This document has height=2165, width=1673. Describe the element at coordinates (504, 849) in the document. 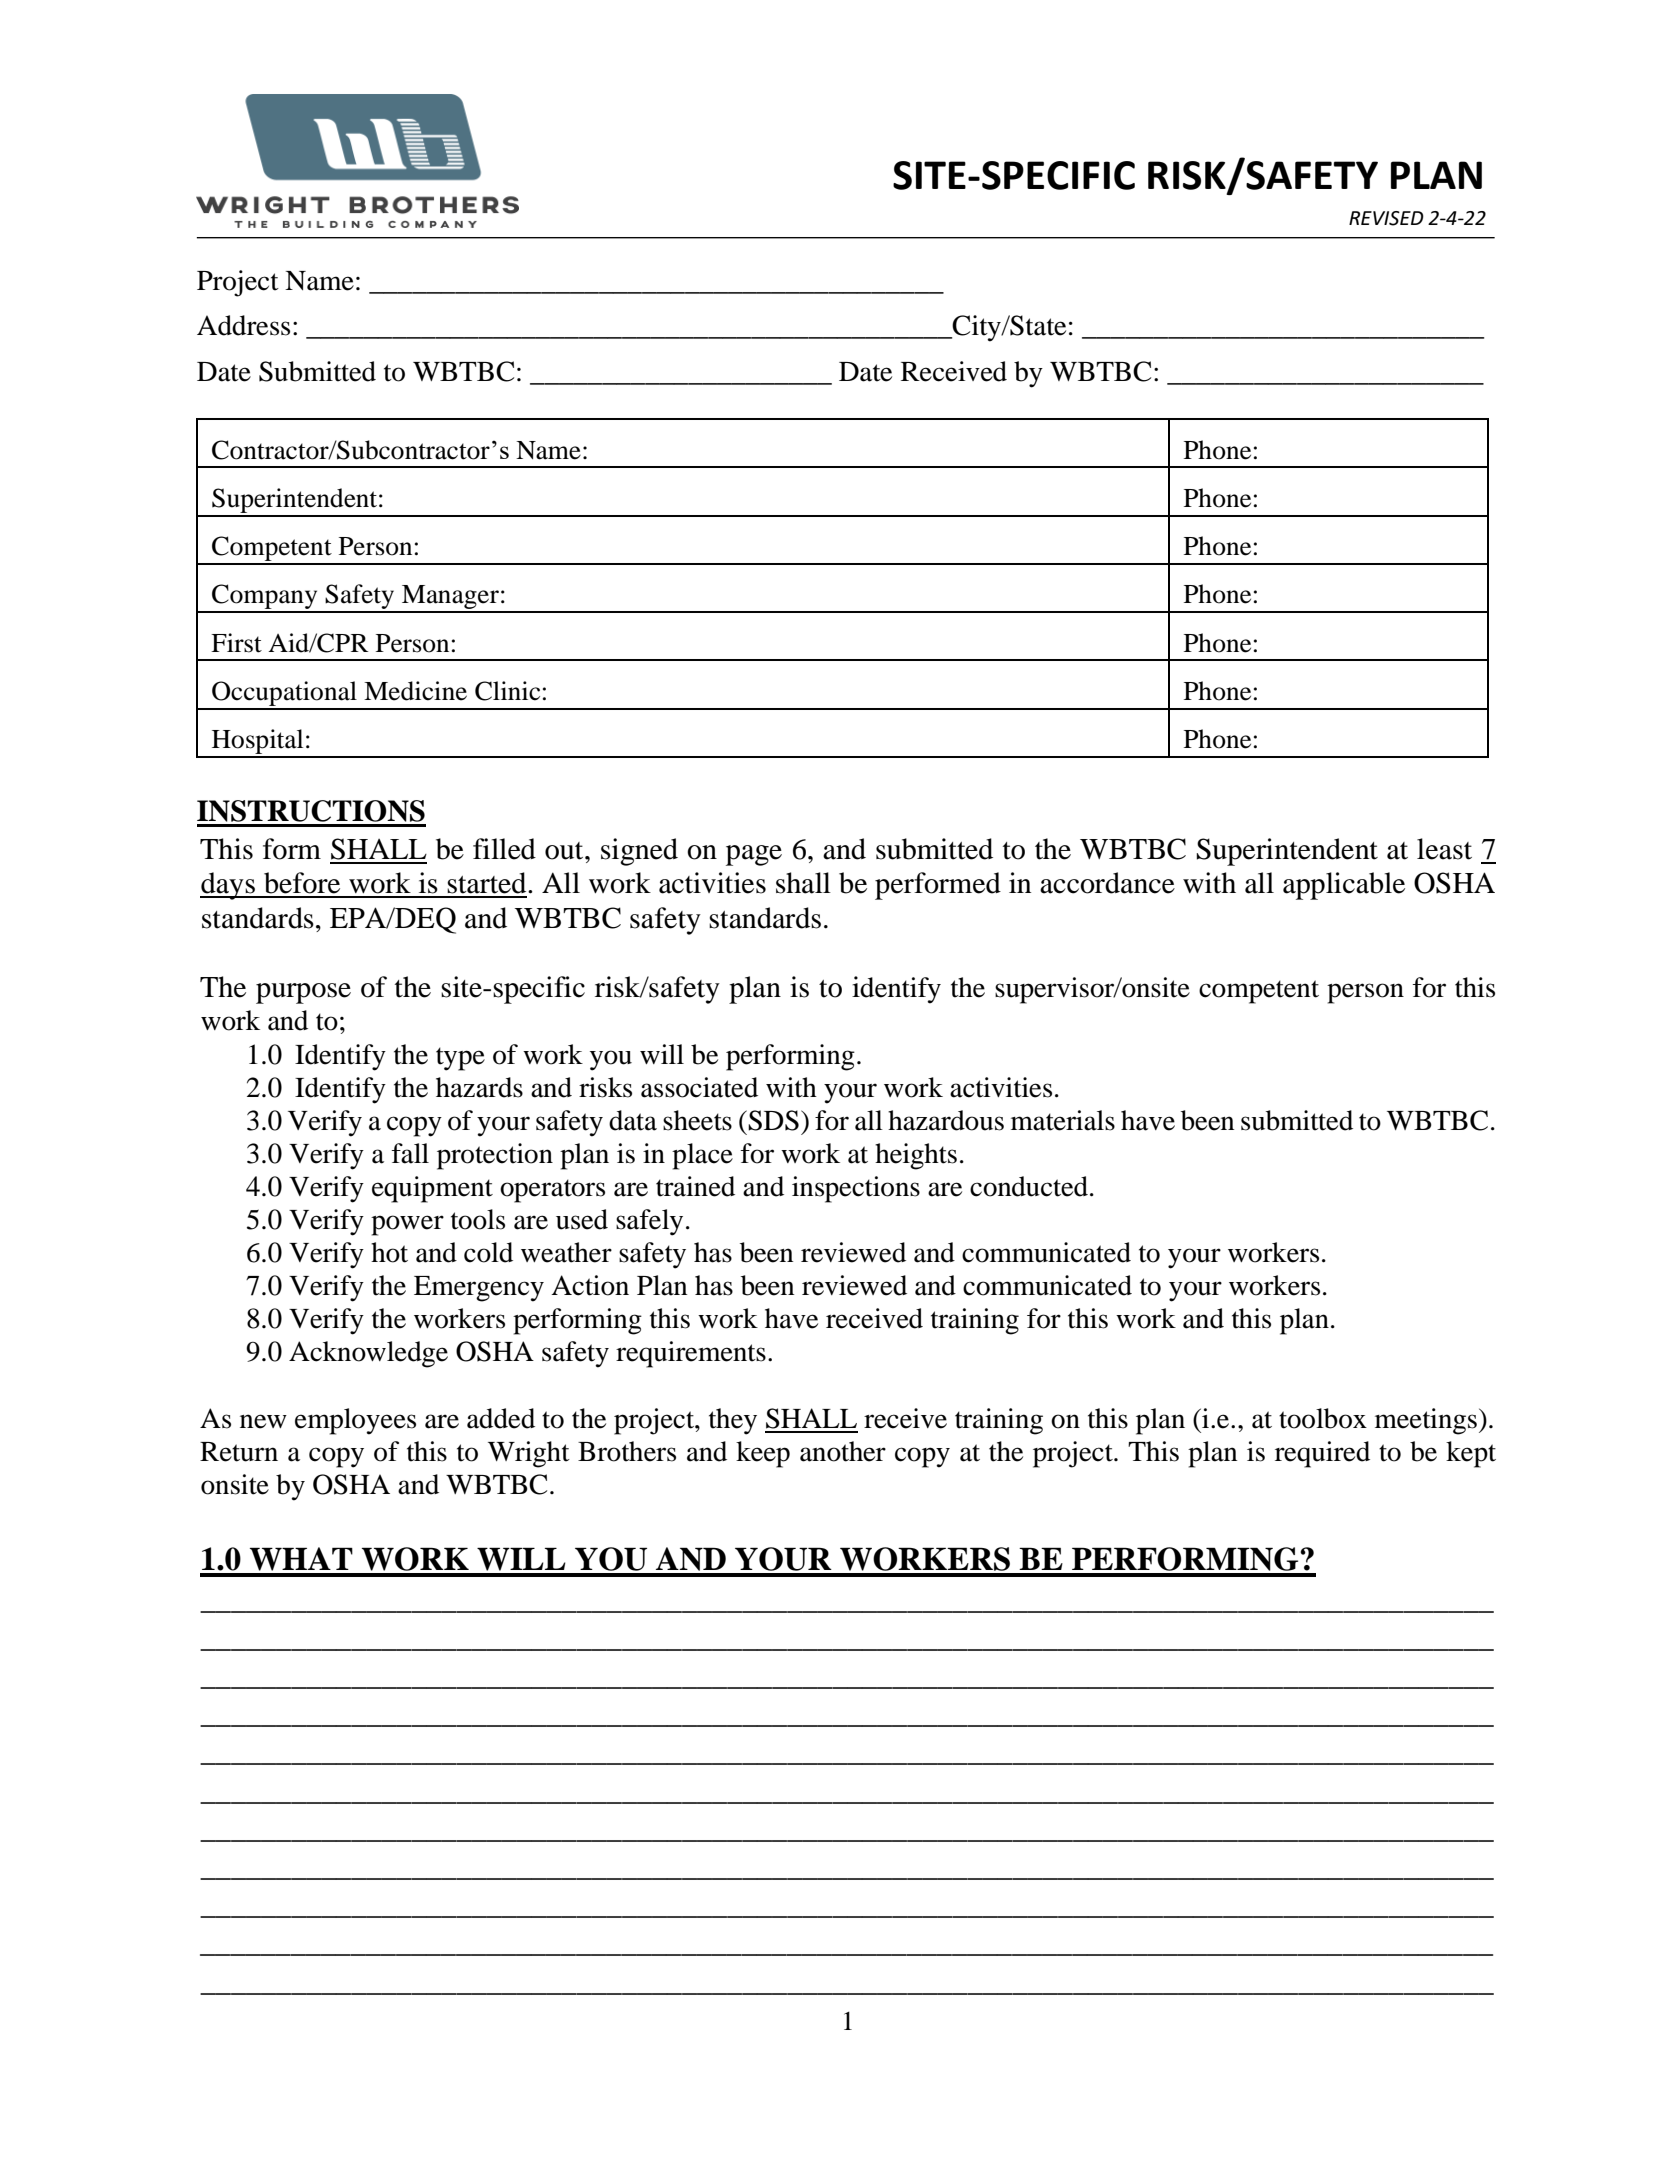

I see `filled` at that location.
